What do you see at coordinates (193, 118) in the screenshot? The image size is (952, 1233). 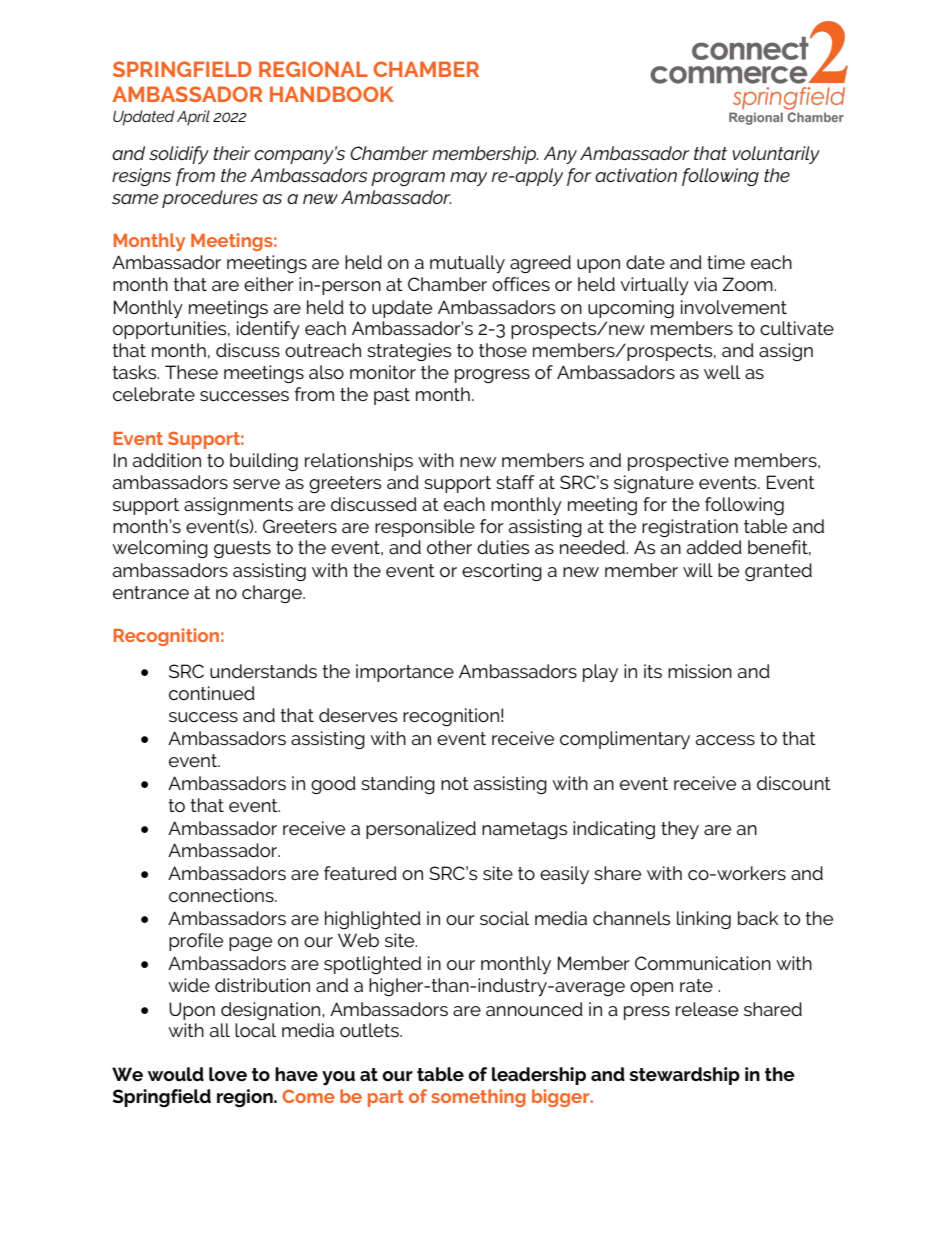 I see `April` at bounding box center [193, 118].
